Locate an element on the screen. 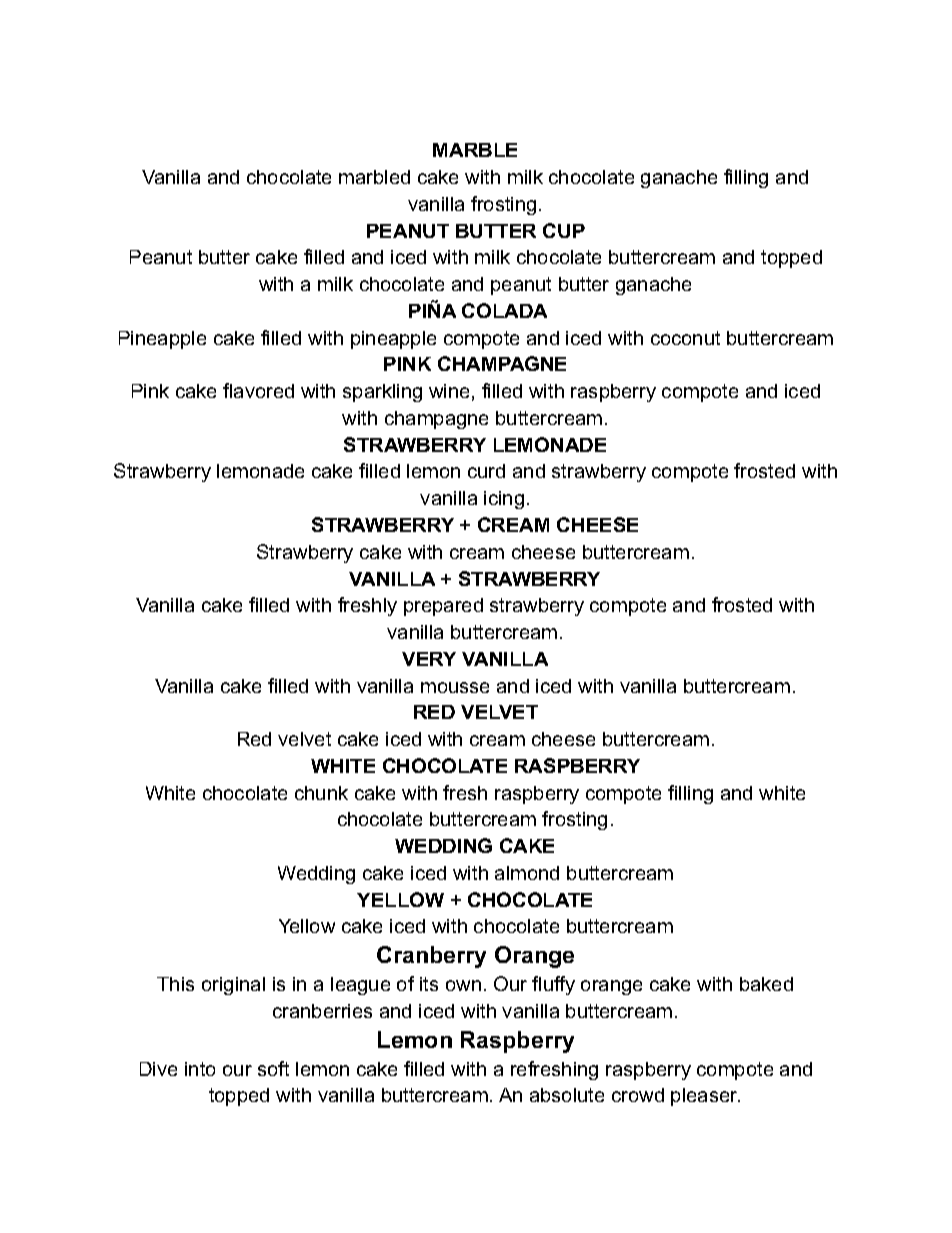 Image resolution: width=952 pixels, height=1233 pixels. original is located at coordinates (233, 986).
